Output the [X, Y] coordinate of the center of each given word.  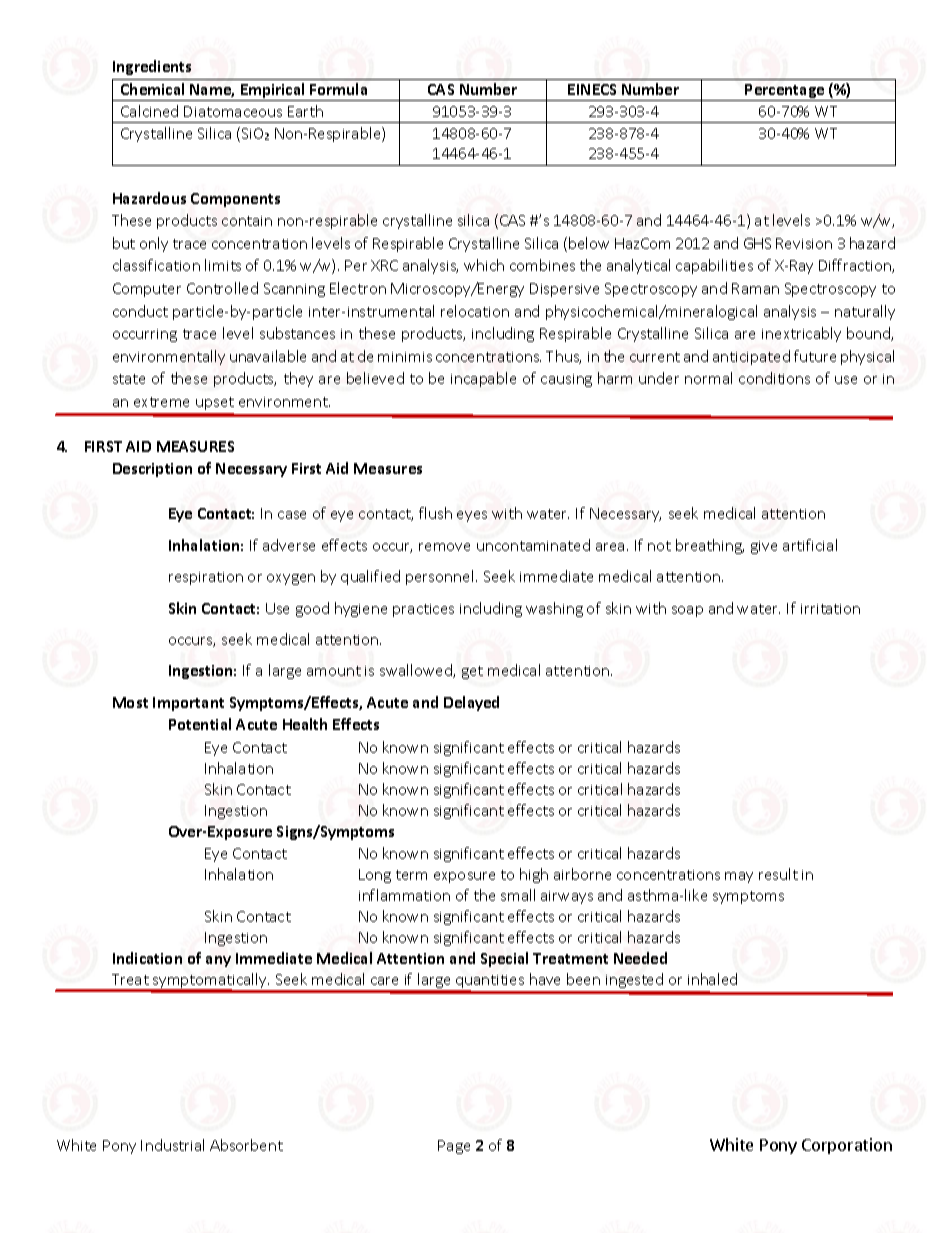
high [534, 875]
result [778, 874]
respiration [206, 578]
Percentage [785, 92]
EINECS [592, 89]
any [218, 961]
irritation [830, 609]
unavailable [268, 356]
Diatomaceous [233, 111]
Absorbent [246, 1145]
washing [554, 609]
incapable [483, 379]
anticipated [751, 357]
